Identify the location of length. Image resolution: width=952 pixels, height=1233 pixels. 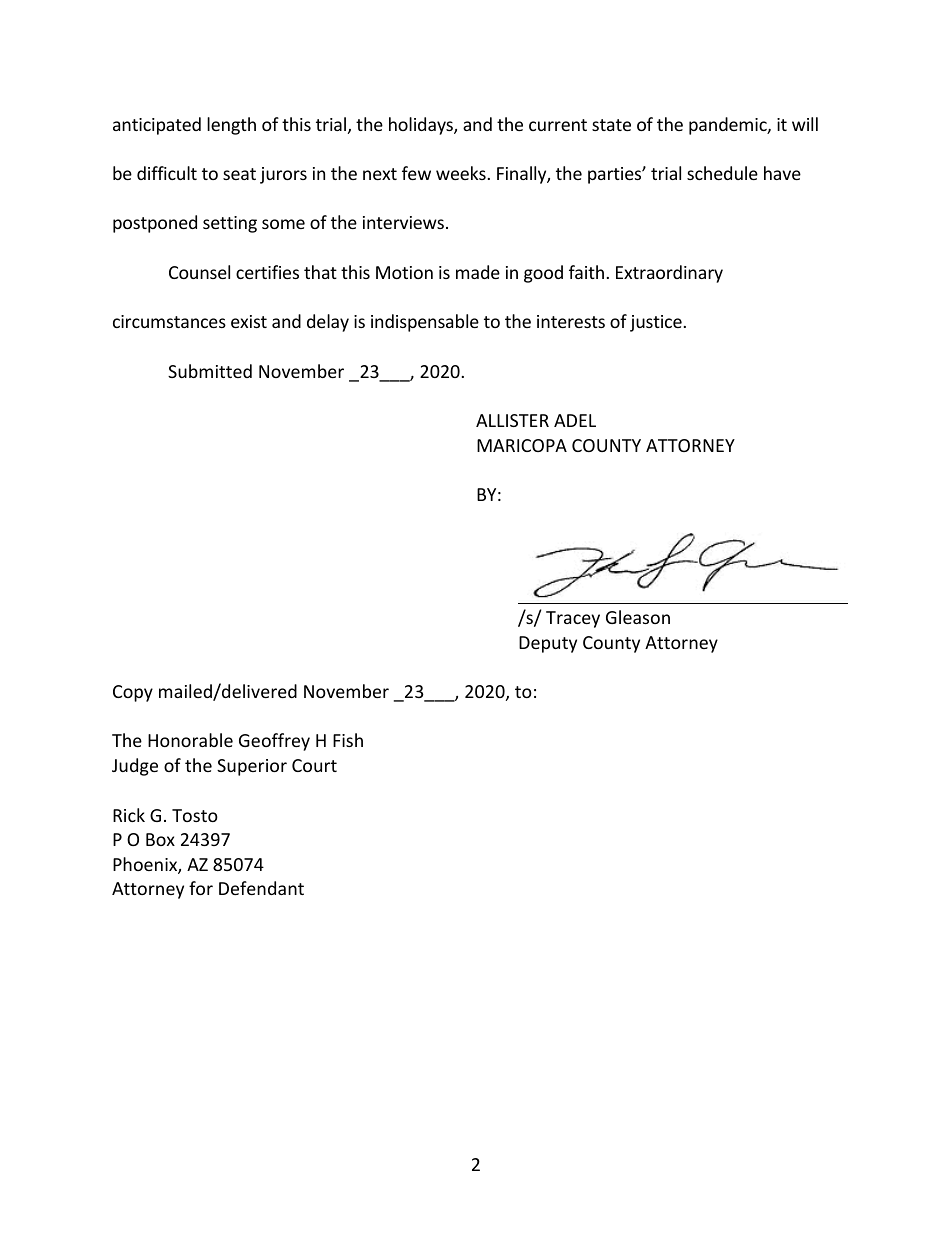
(231, 126).
